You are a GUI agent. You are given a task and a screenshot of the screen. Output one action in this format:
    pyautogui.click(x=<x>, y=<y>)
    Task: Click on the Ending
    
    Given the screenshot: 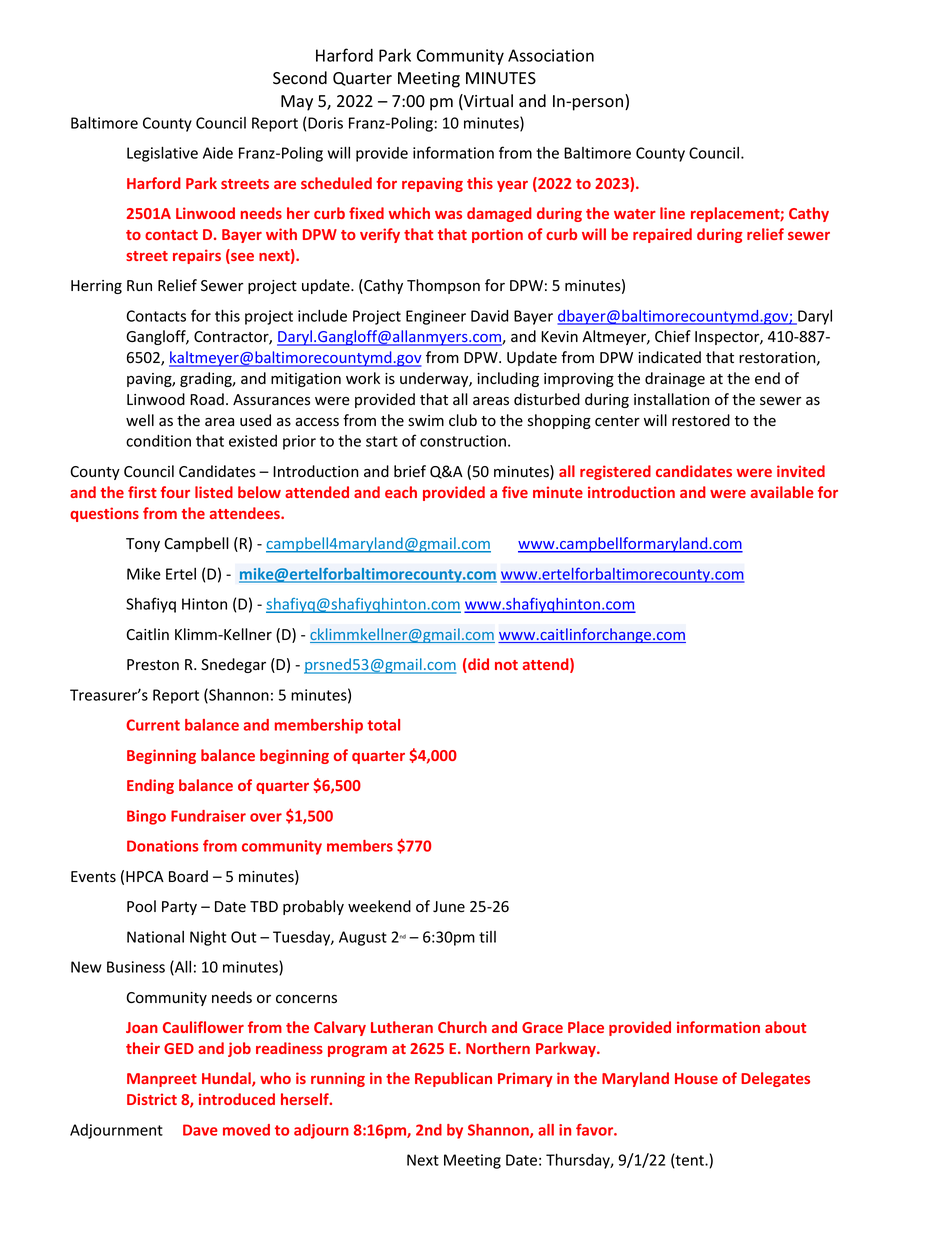 What is the action you would take?
    pyautogui.click(x=150, y=786)
